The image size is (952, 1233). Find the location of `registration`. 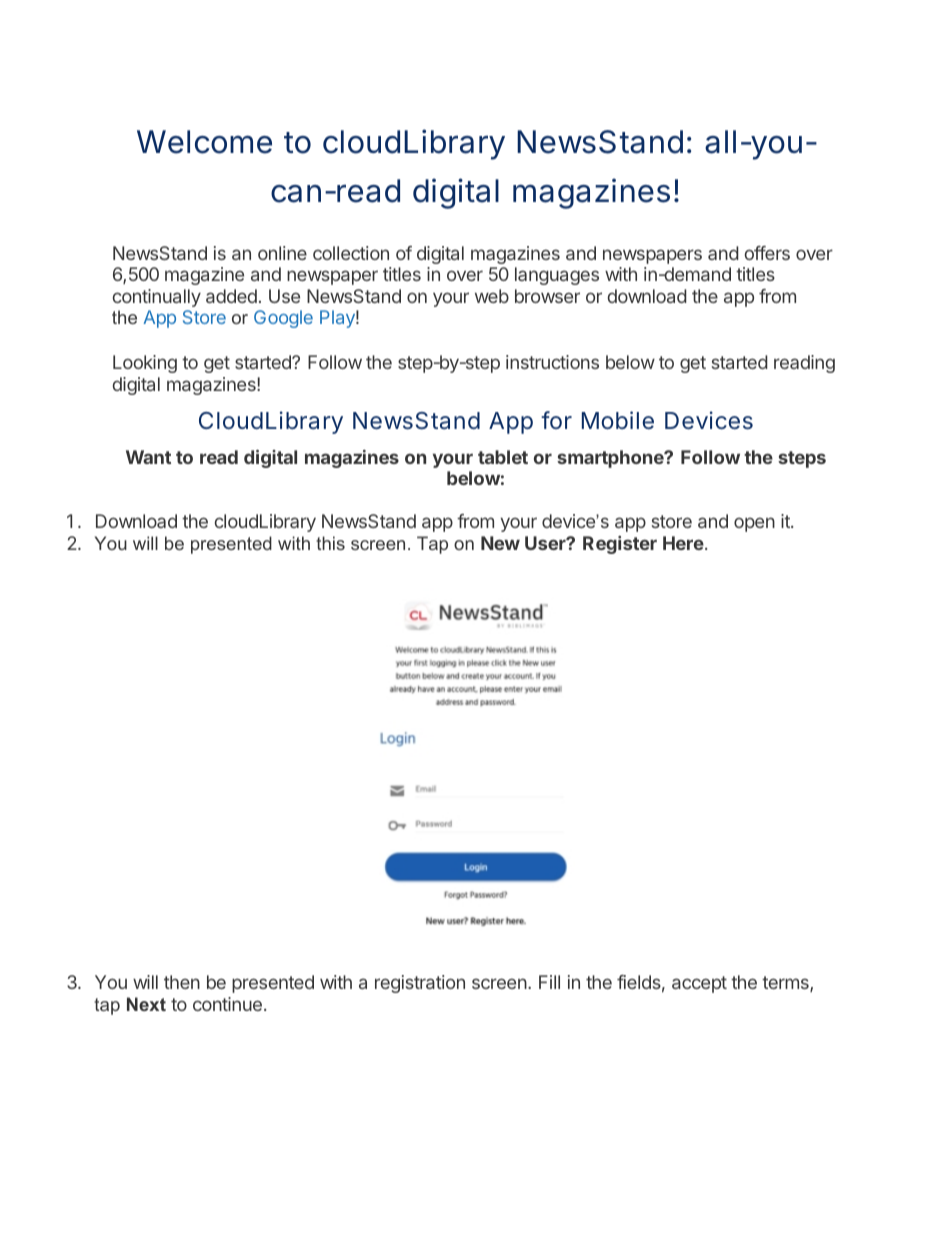

registration is located at coordinates (420, 984).
